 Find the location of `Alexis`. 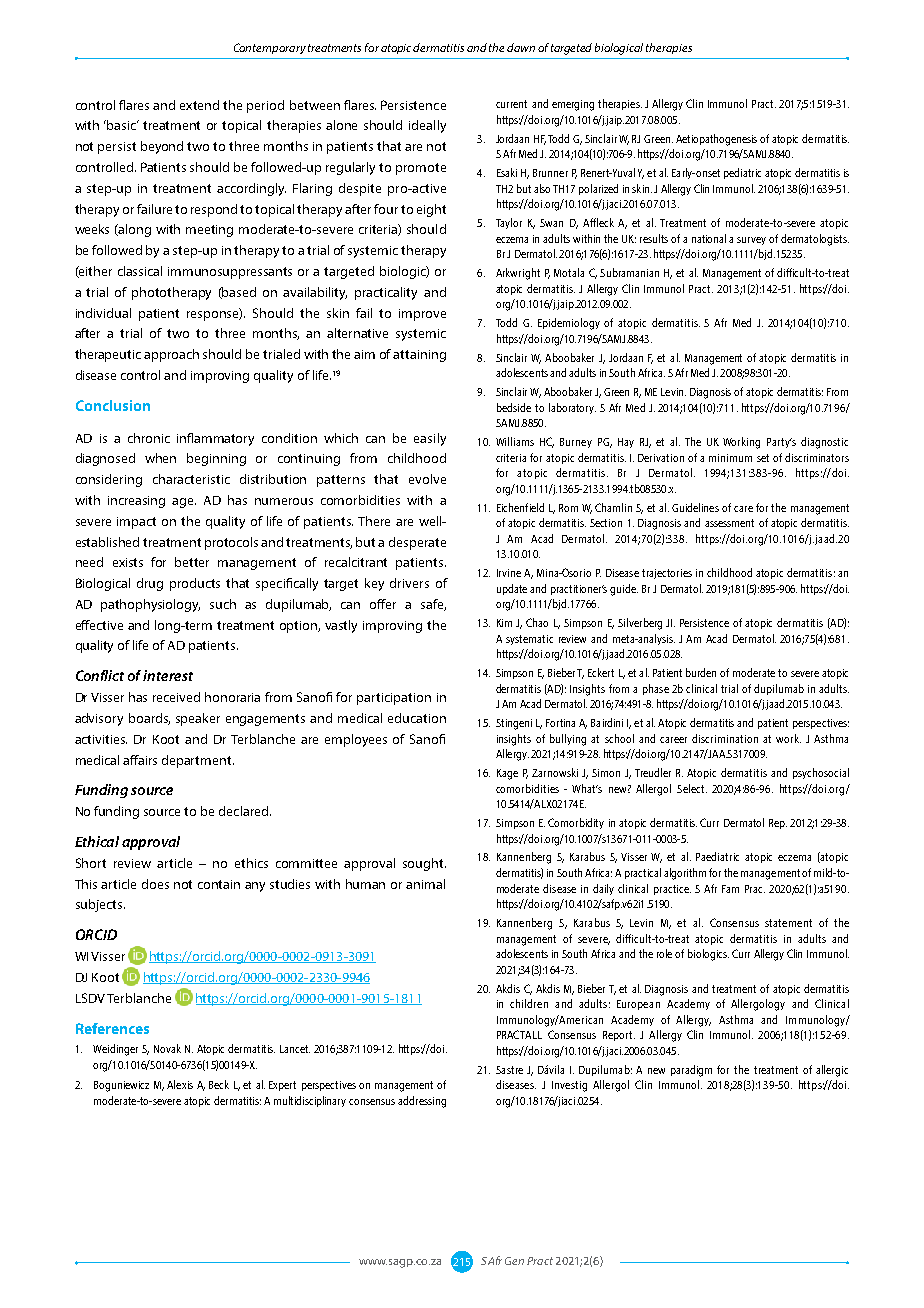

Alexis is located at coordinates (180, 1084).
